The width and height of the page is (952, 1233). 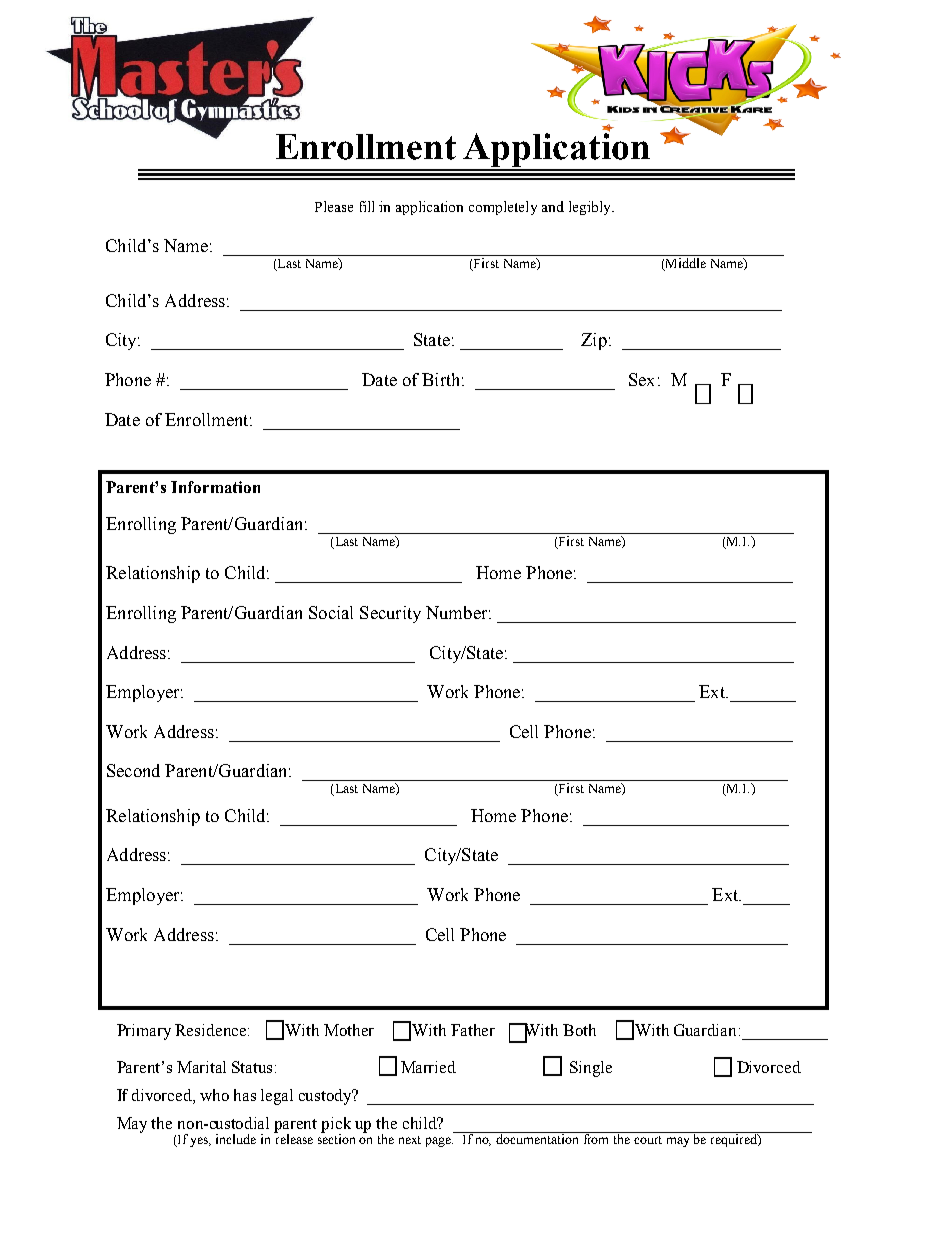 I want to click on next, so click(x=410, y=1140).
